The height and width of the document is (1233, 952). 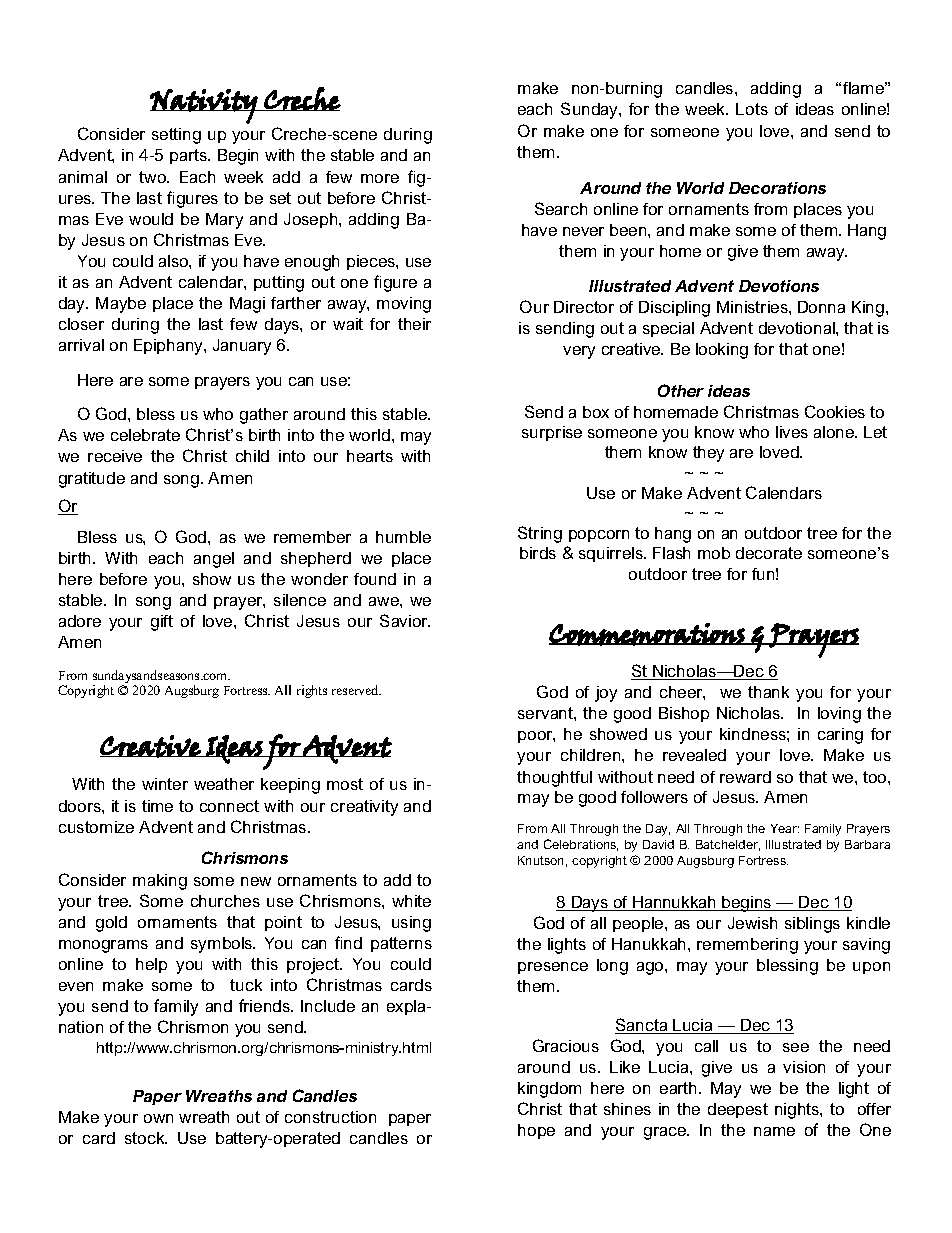 What do you see at coordinates (165, 784) in the document?
I see `winter` at bounding box center [165, 784].
